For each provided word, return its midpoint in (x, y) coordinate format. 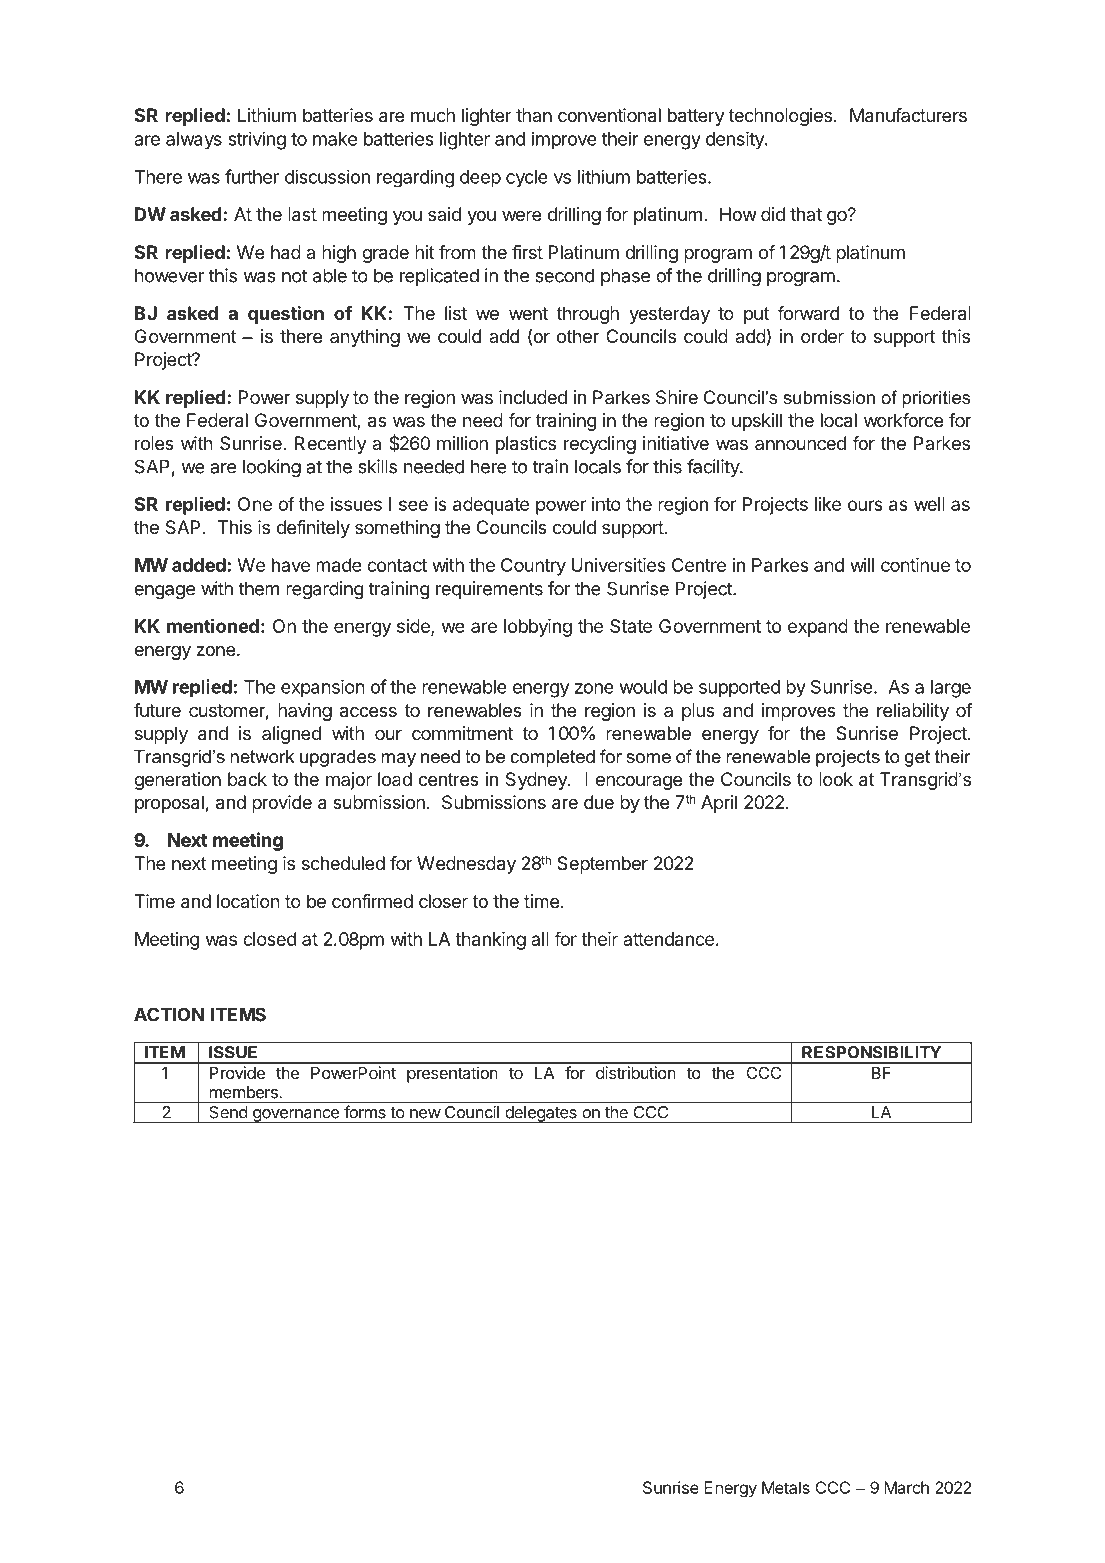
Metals (786, 1487)
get (917, 758)
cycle (527, 179)
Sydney (537, 781)
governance (296, 1116)
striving (257, 140)
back (247, 779)
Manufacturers (908, 115)
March (906, 1487)
